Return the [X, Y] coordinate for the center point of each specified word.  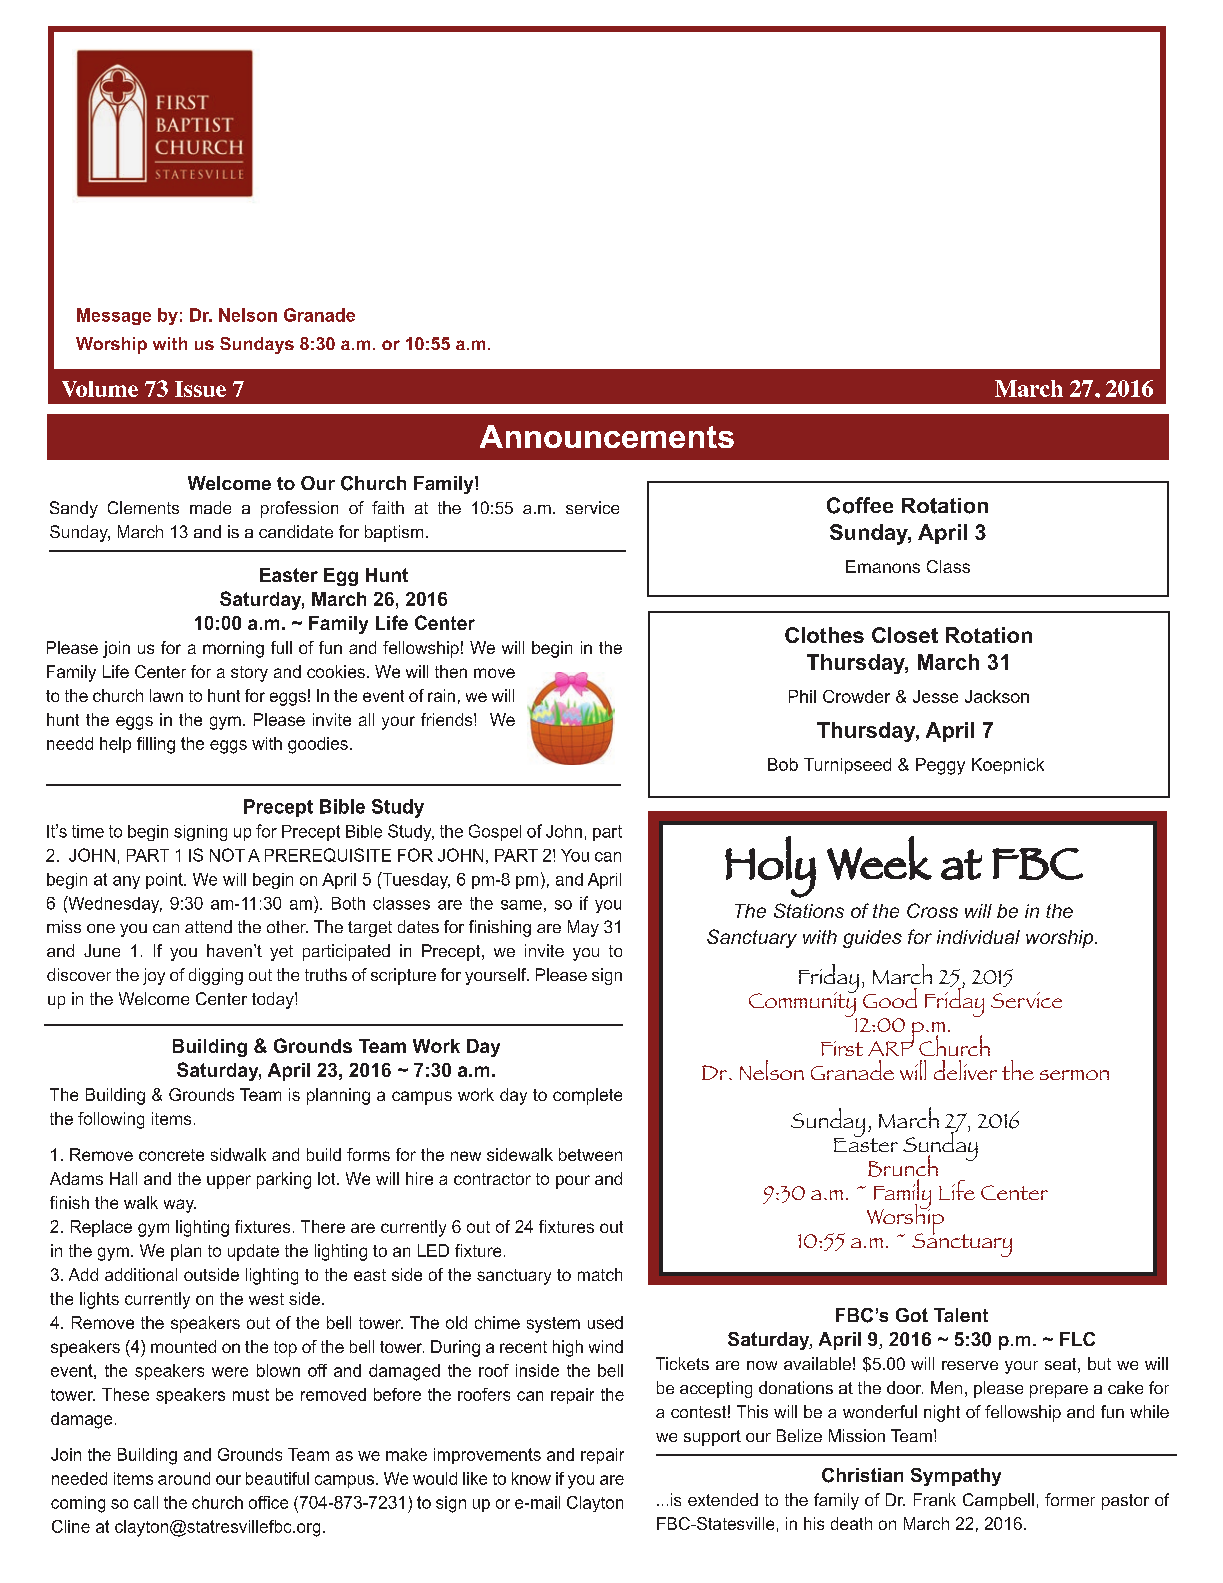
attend [208, 926]
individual [978, 937]
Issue [200, 389]
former [1070, 1499]
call [146, 1502]
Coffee [860, 505]
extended [723, 1499]
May [583, 928]
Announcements [607, 436]
